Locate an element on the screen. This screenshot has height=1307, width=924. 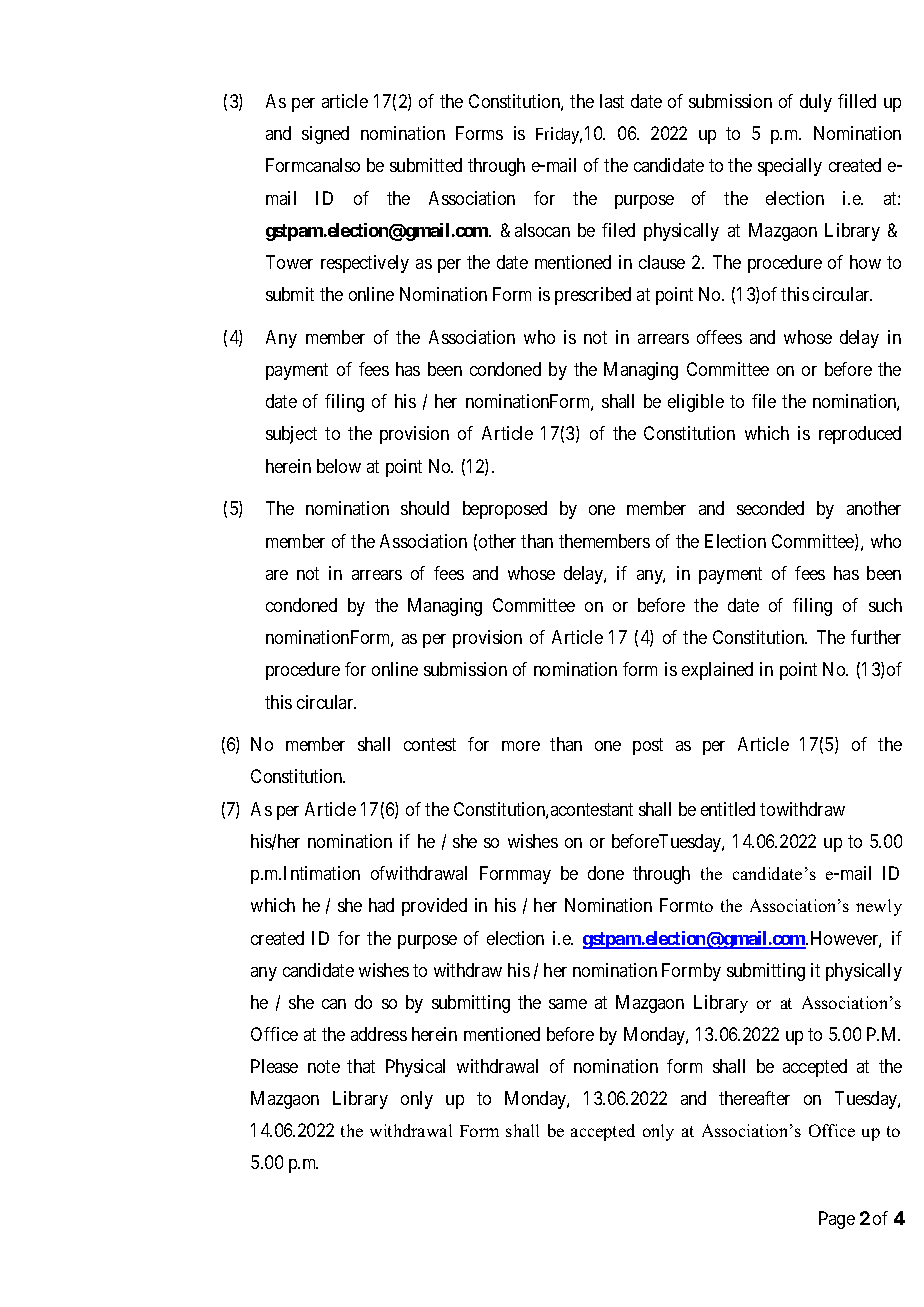
are is located at coordinates (277, 575).
